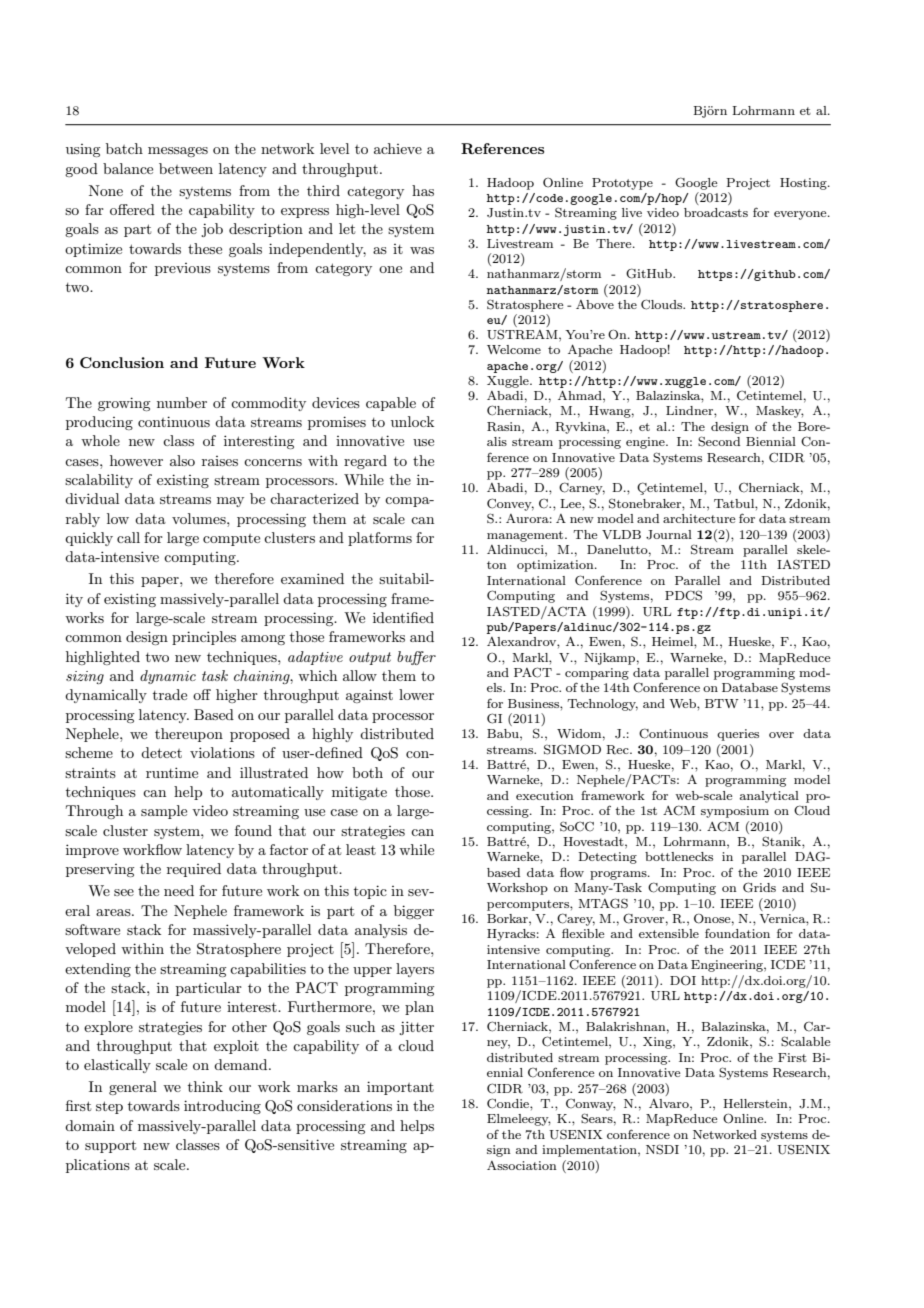 Image resolution: width=924 pixels, height=1308 pixels. Describe the element at coordinates (423, 190) in the screenshot. I see `has` at that location.
